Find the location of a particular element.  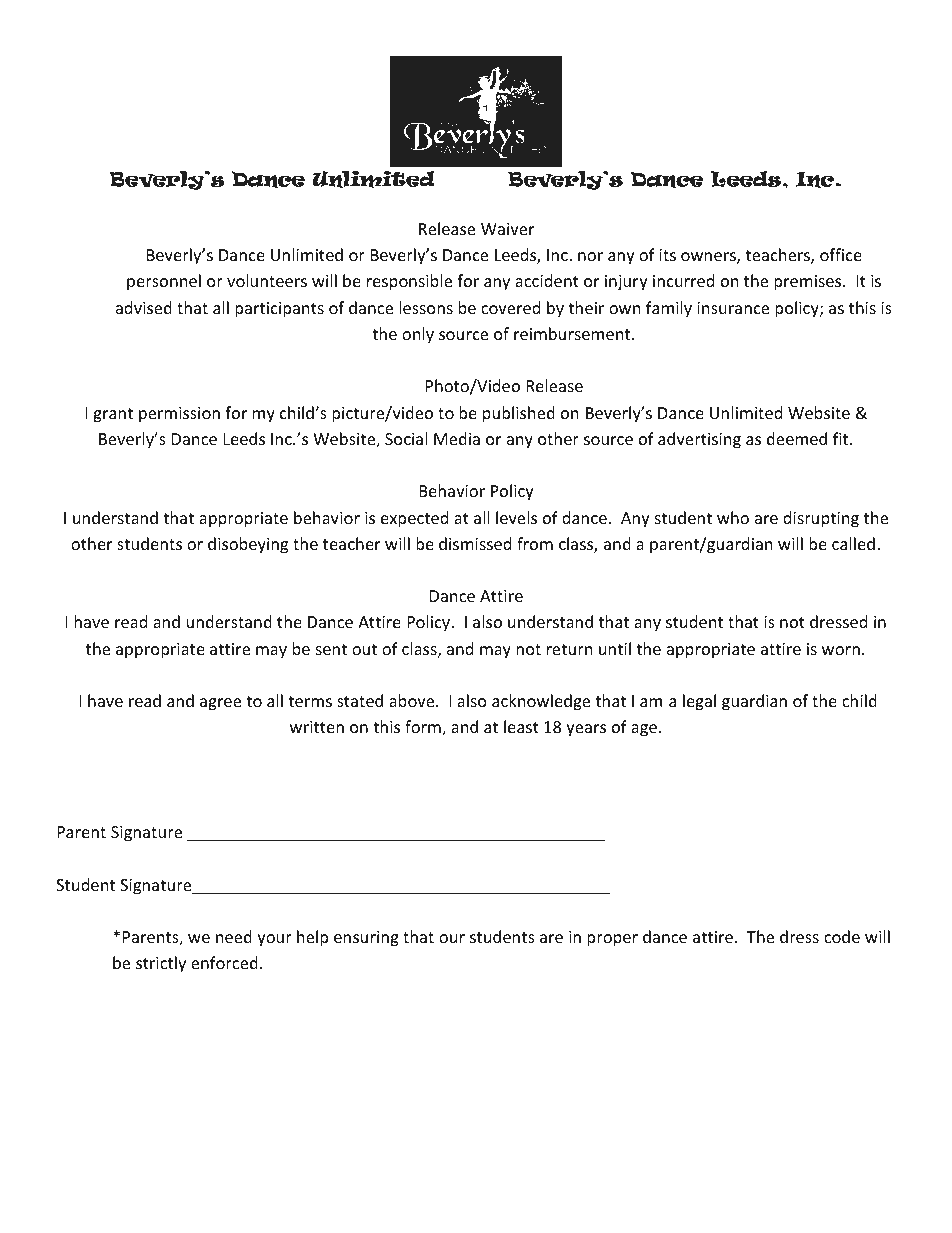

need is located at coordinates (234, 936).
